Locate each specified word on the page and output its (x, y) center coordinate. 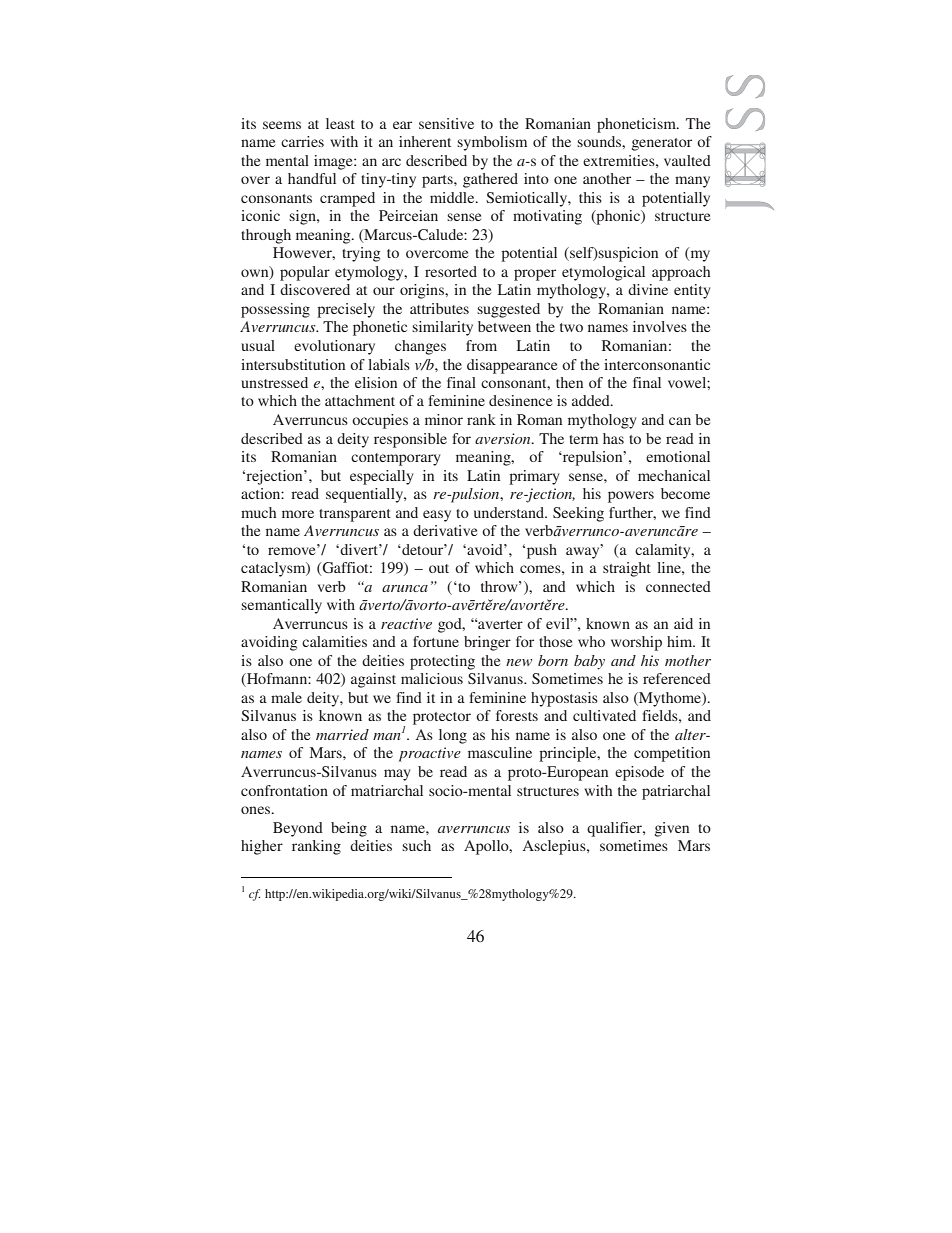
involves (660, 326)
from (481, 345)
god (451, 625)
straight (627, 569)
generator (662, 144)
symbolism (492, 143)
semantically (281, 606)
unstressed (274, 382)
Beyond (298, 829)
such (416, 845)
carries (302, 141)
